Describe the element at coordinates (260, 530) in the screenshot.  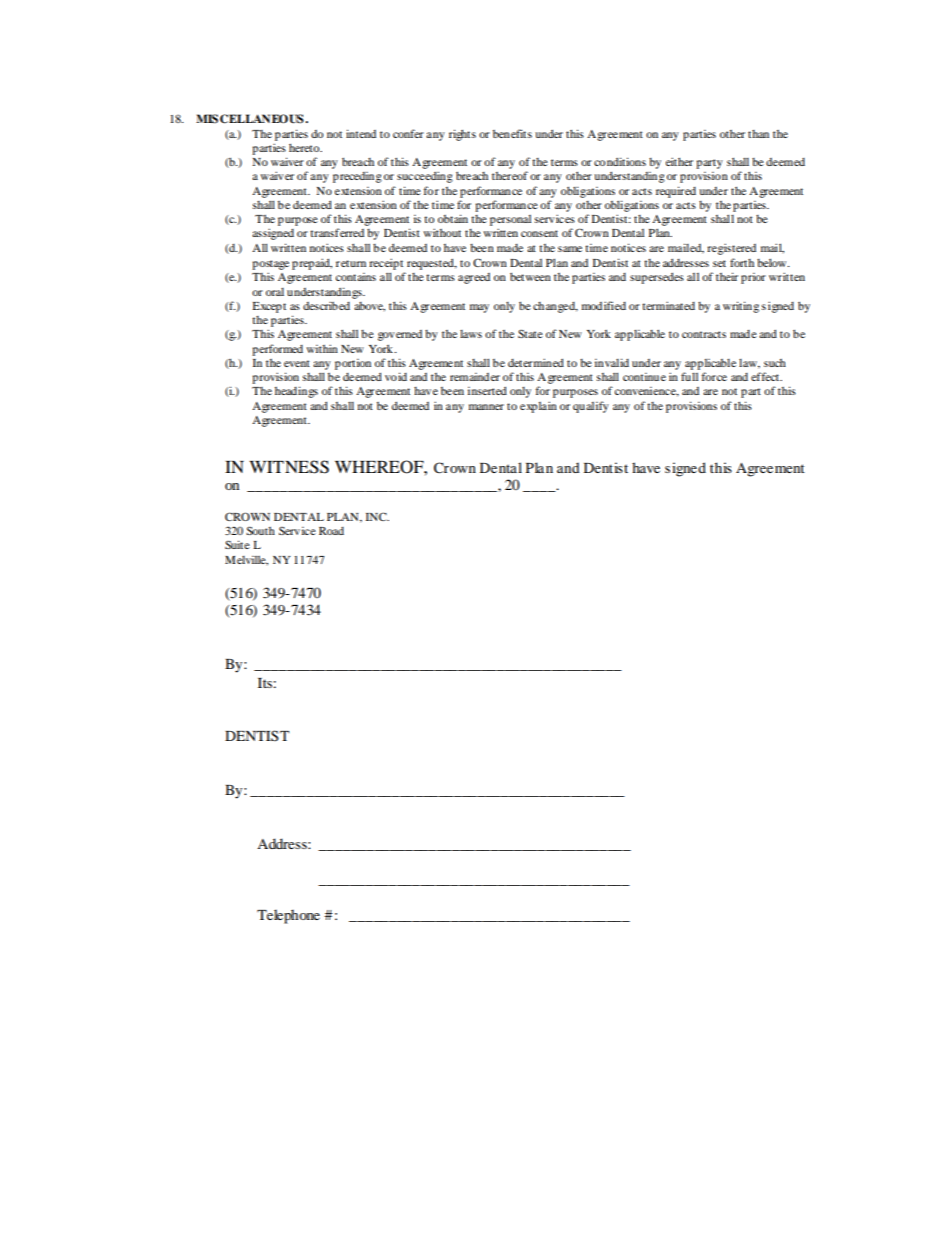
I see `South` at that location.
